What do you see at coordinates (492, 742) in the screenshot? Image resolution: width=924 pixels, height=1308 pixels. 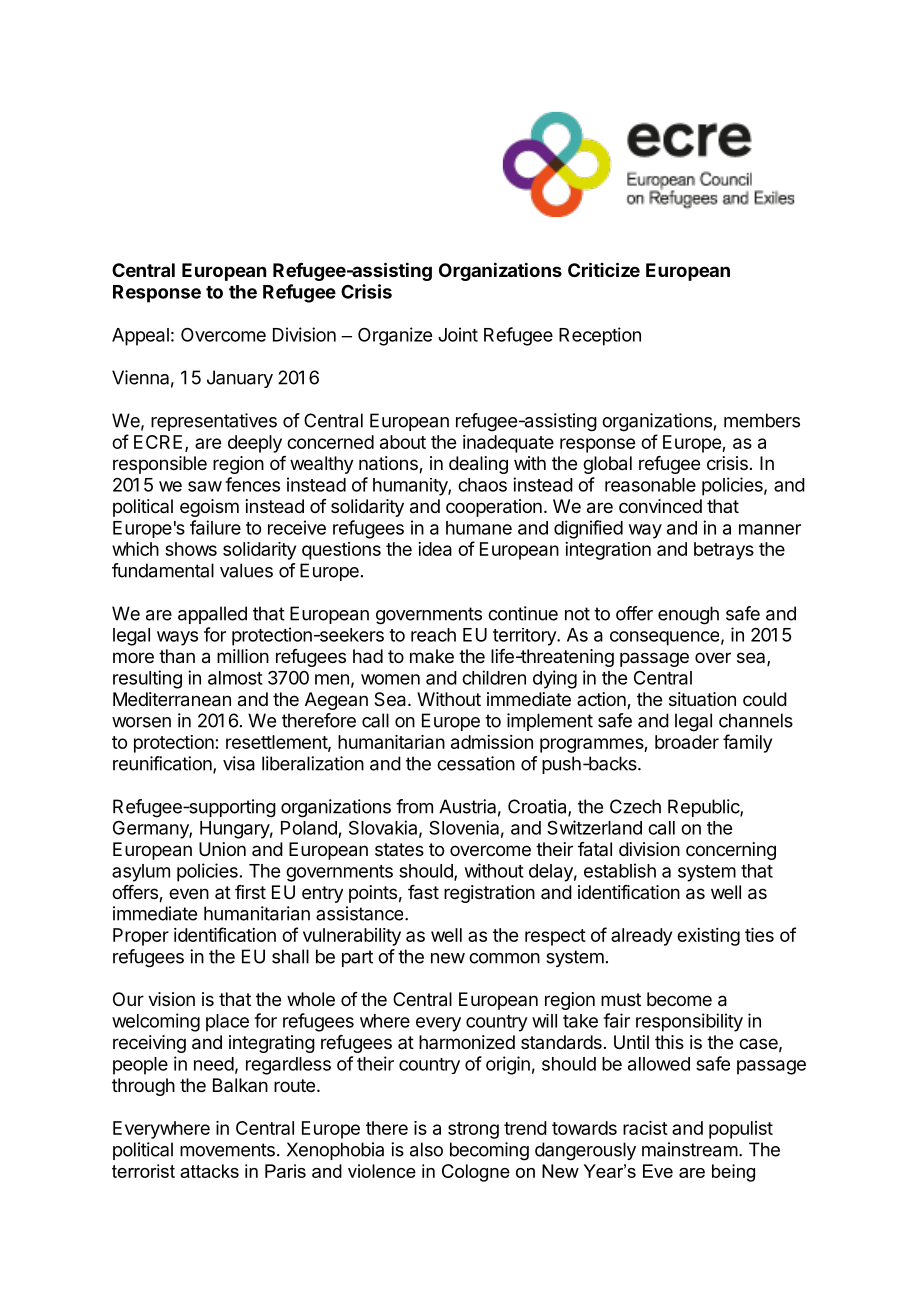 I see `admission` at bounding box center [492, 742].
